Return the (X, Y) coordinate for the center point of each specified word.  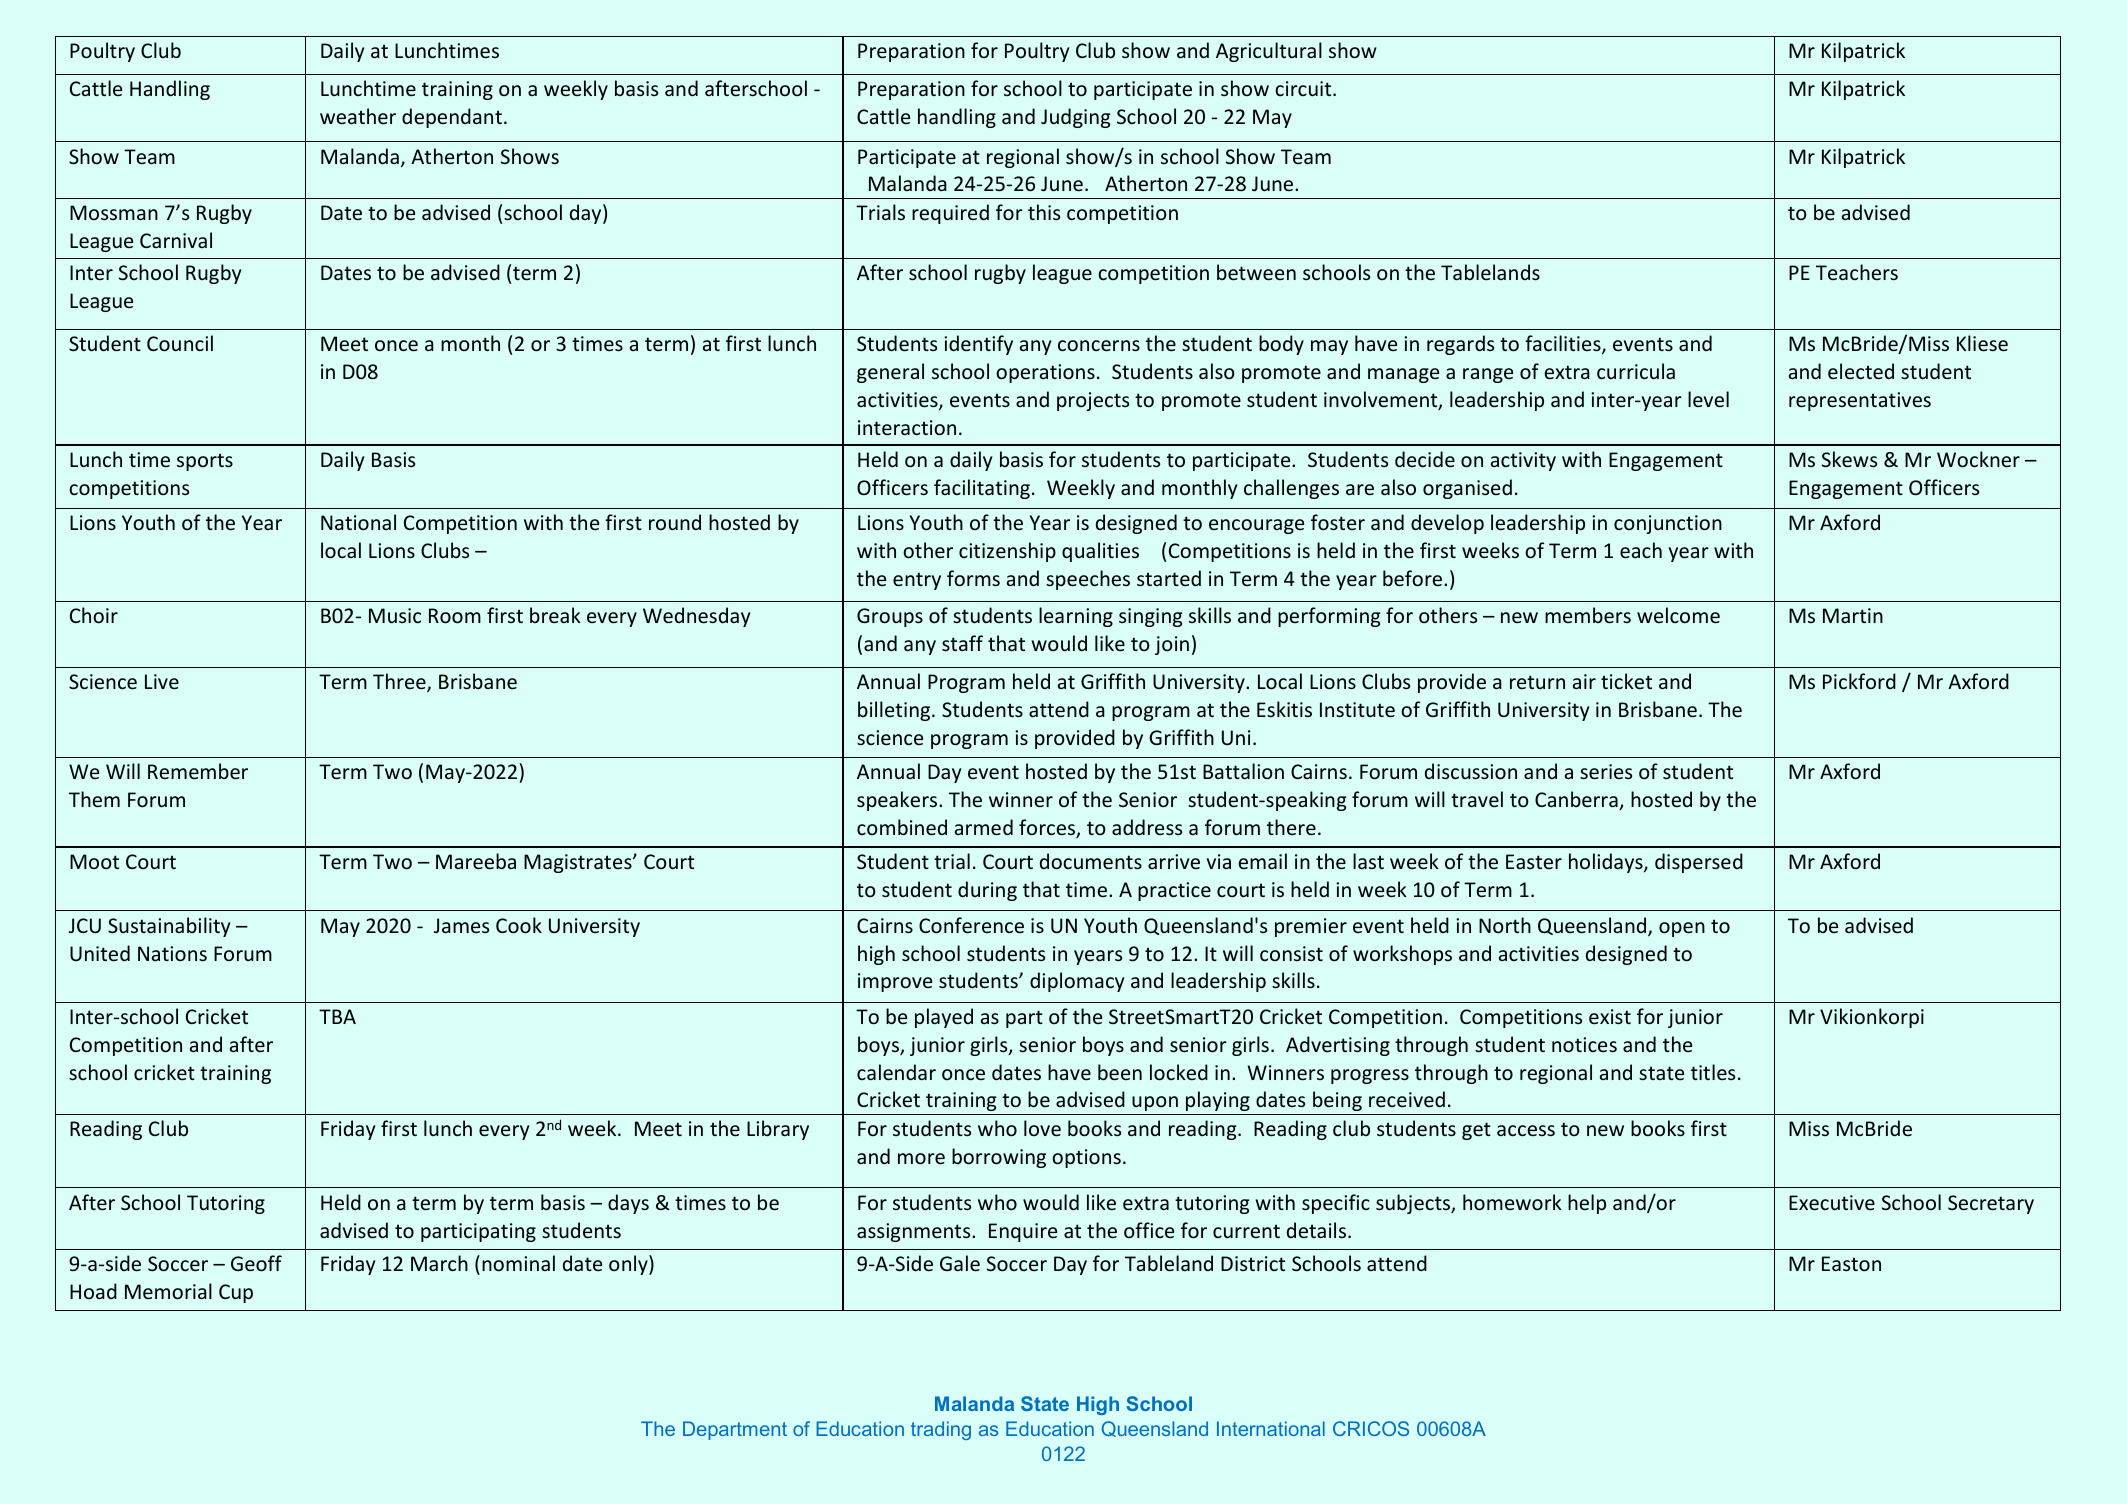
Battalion (1243, 771)
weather (358, 116)
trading (941, 1430)
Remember (198, 771)
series (1606, 772)
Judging (1076, 118)
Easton (1851, 1263)
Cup (236, 1293)
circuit (1304, 88)
